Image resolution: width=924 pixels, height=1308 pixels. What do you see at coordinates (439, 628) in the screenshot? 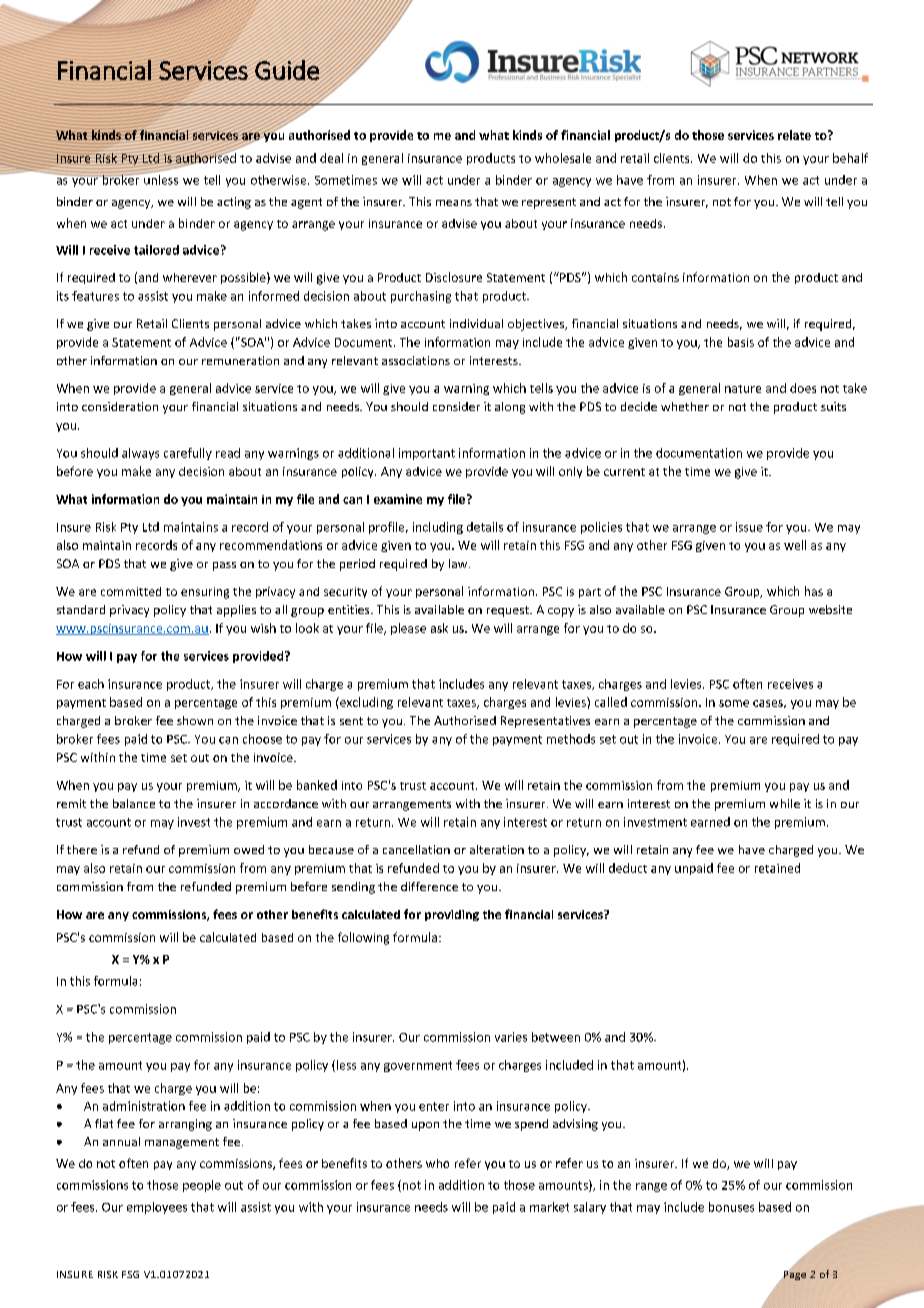
I see `ask` at bounding box center [439, 628].
